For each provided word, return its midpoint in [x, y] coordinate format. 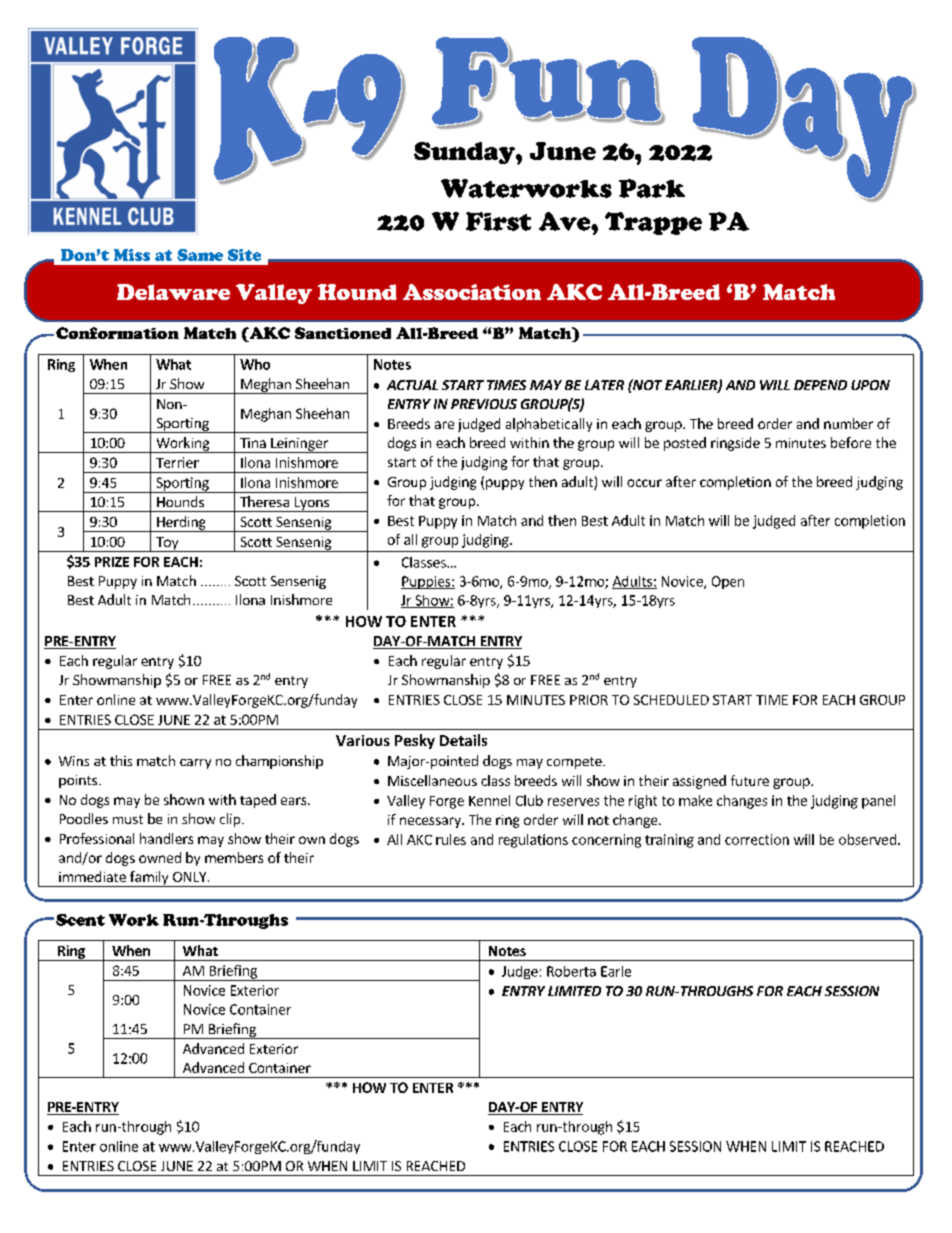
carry [195, 764]
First [498, 221]
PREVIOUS [484, 404]
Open [728, 582]
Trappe [653, 223]
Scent [80, 920]
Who [255, 364]
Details [463, 740]
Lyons [311, 504]
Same [200, 255]
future [750, 780]
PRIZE [112, 562]
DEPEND [820, 385]
